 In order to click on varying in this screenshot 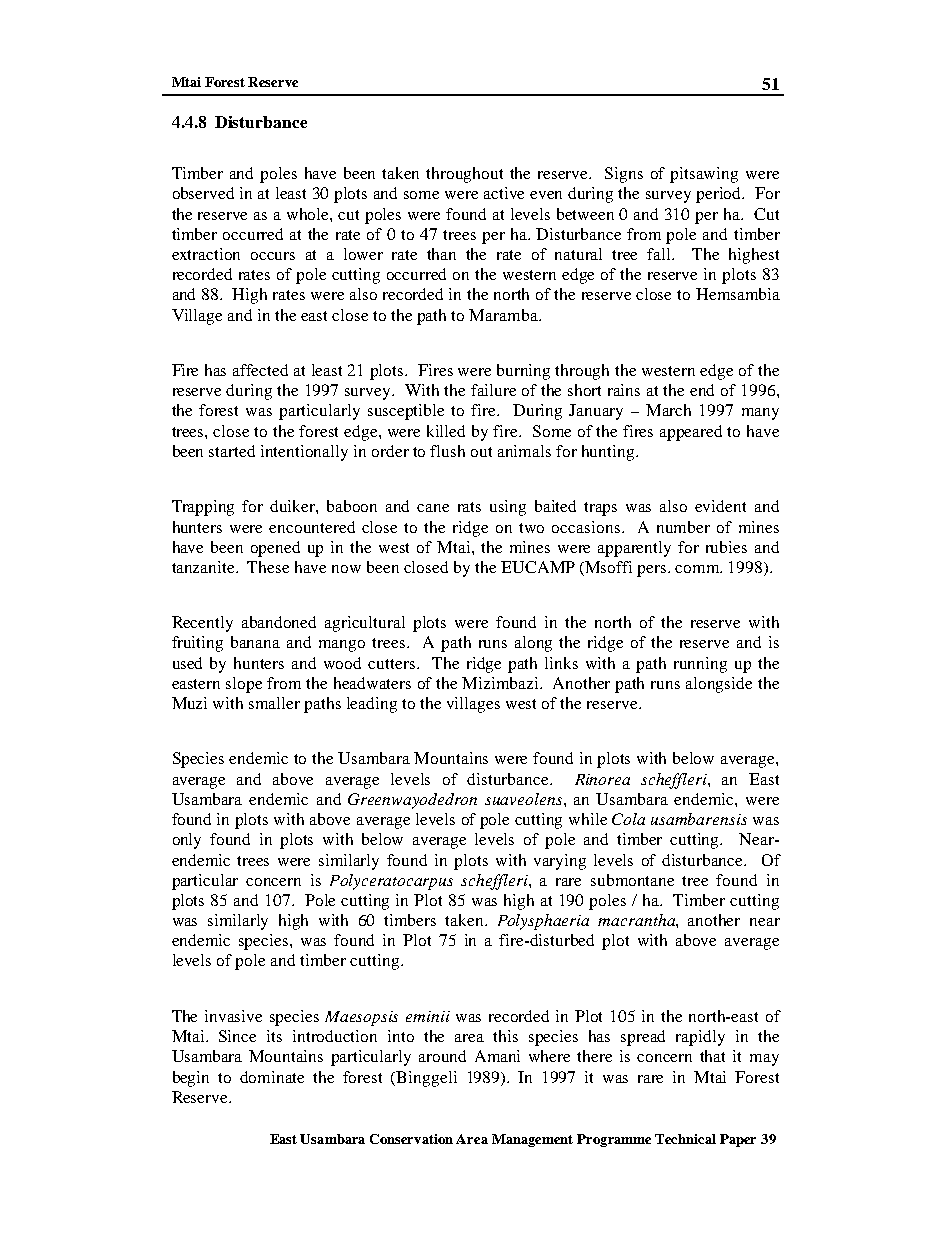, I will do `click(560, 862)`.
